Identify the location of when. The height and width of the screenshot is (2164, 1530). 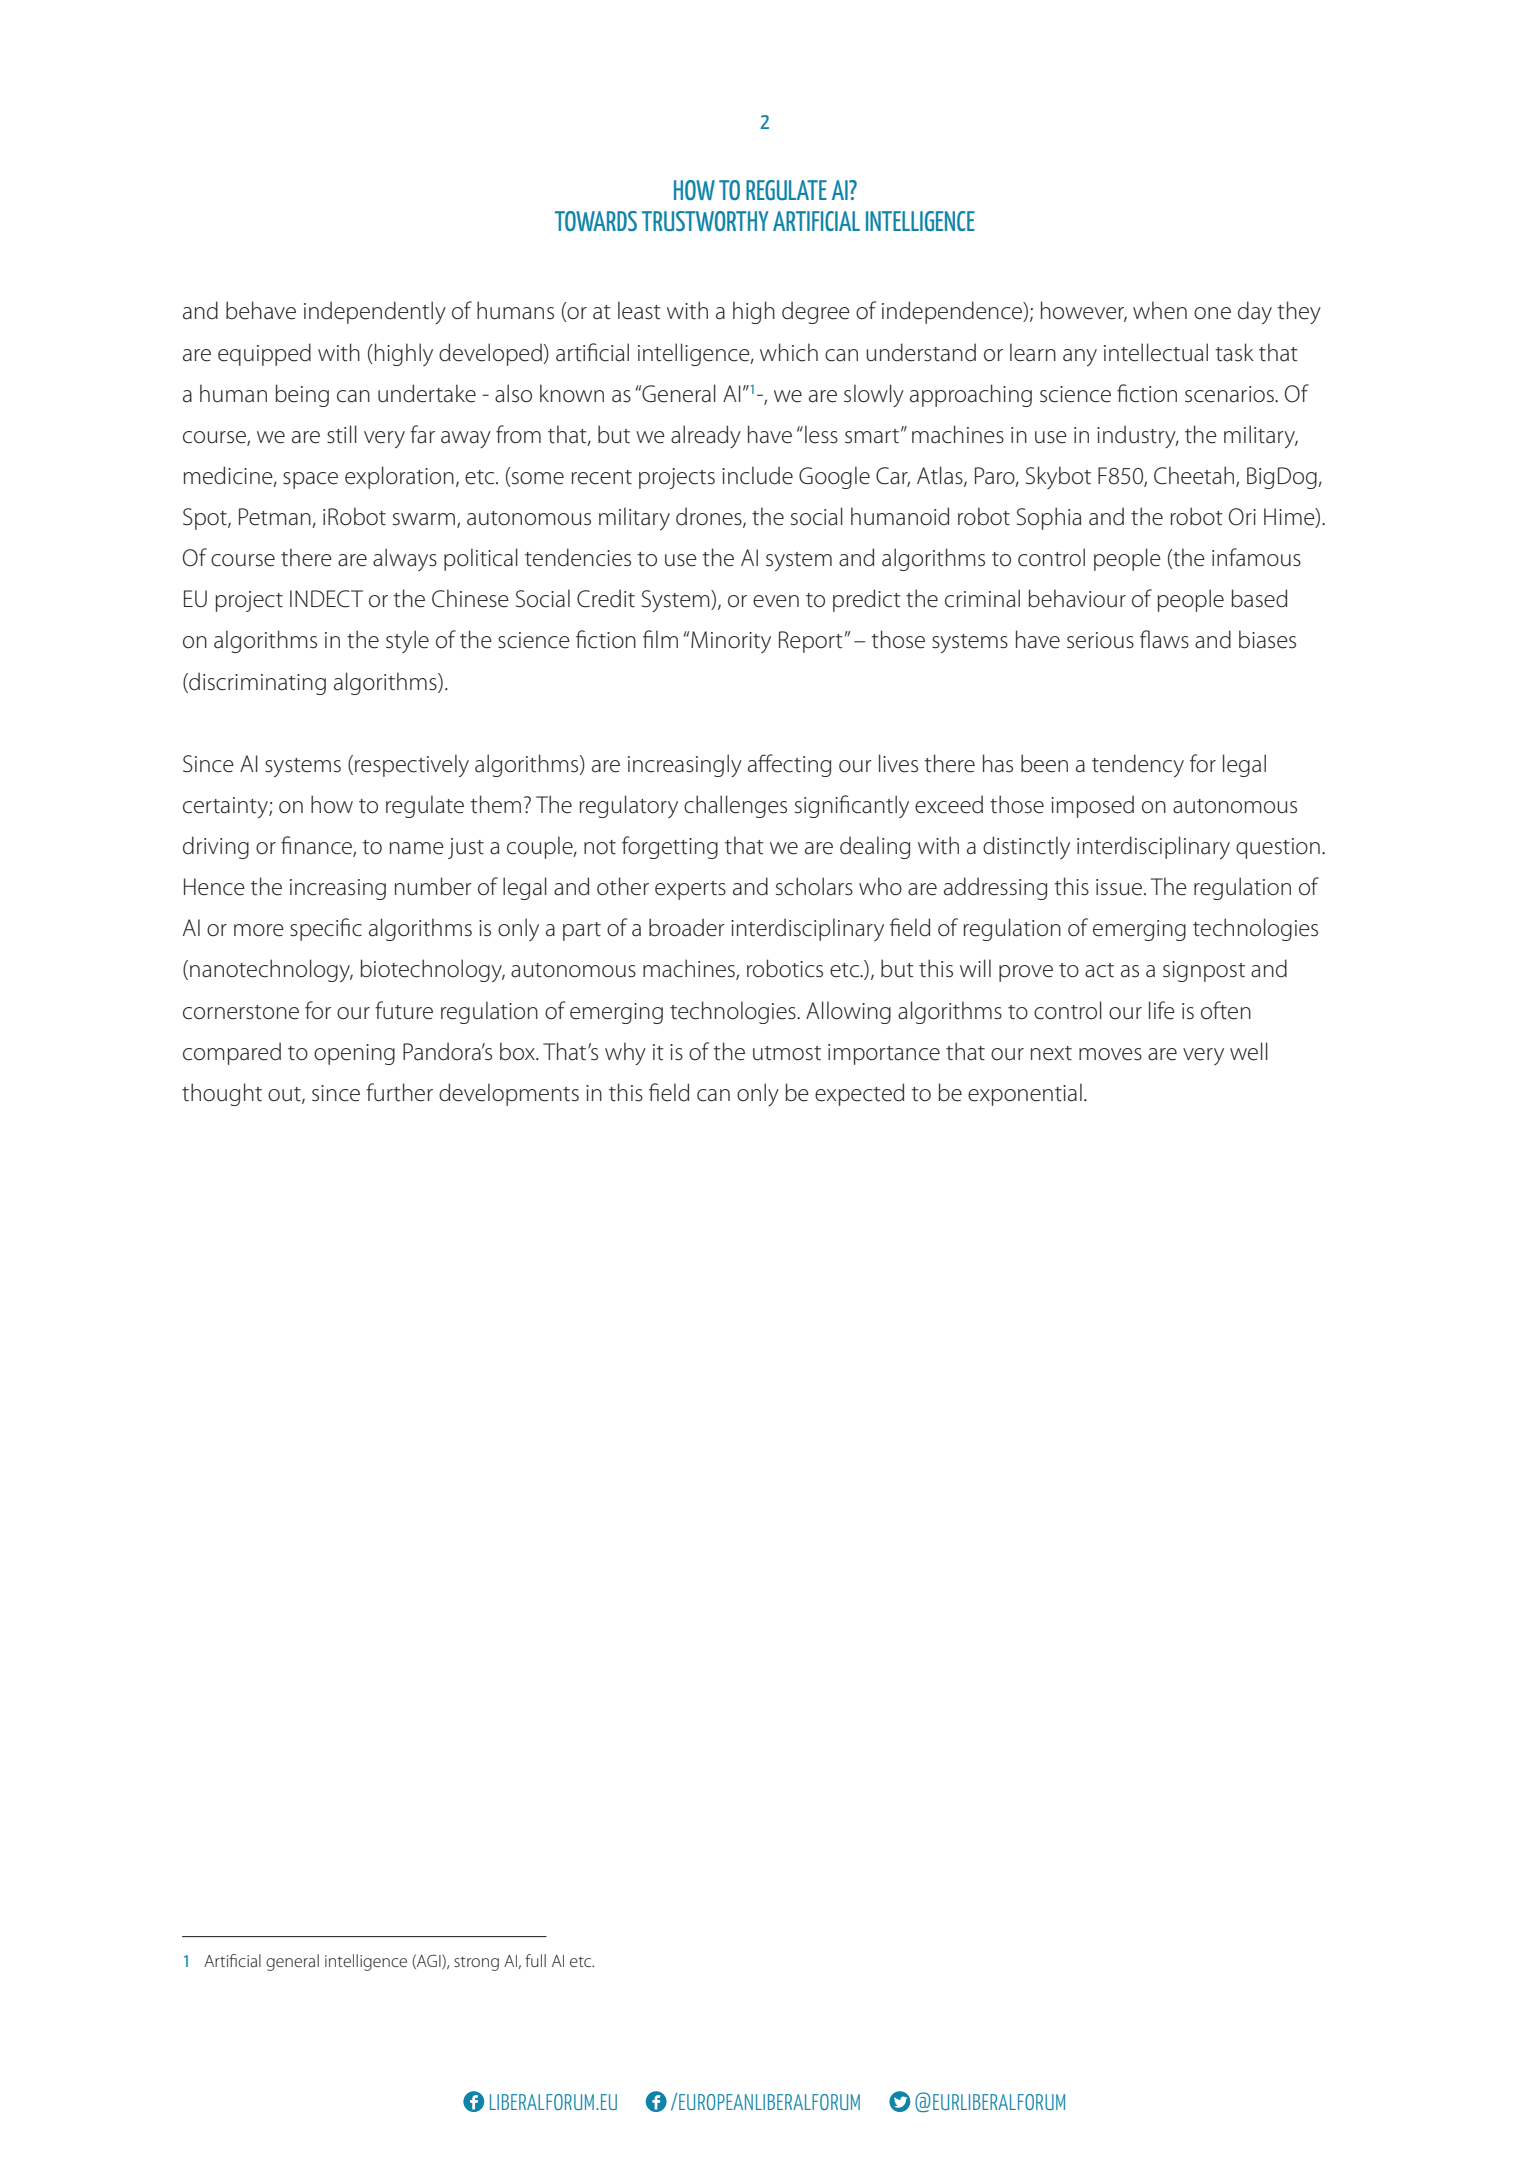
(1160, 310).
